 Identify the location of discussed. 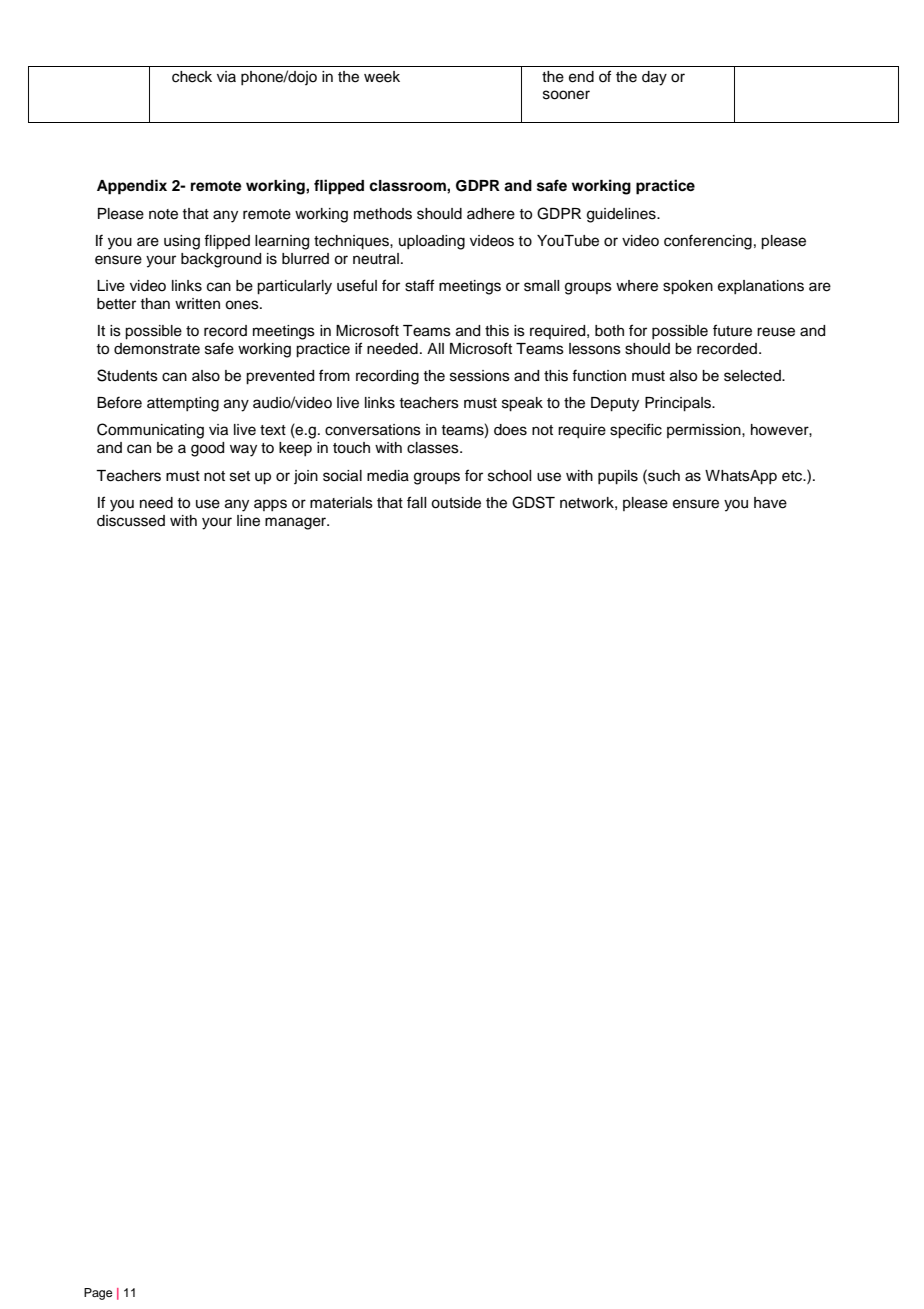
(131, 521).
